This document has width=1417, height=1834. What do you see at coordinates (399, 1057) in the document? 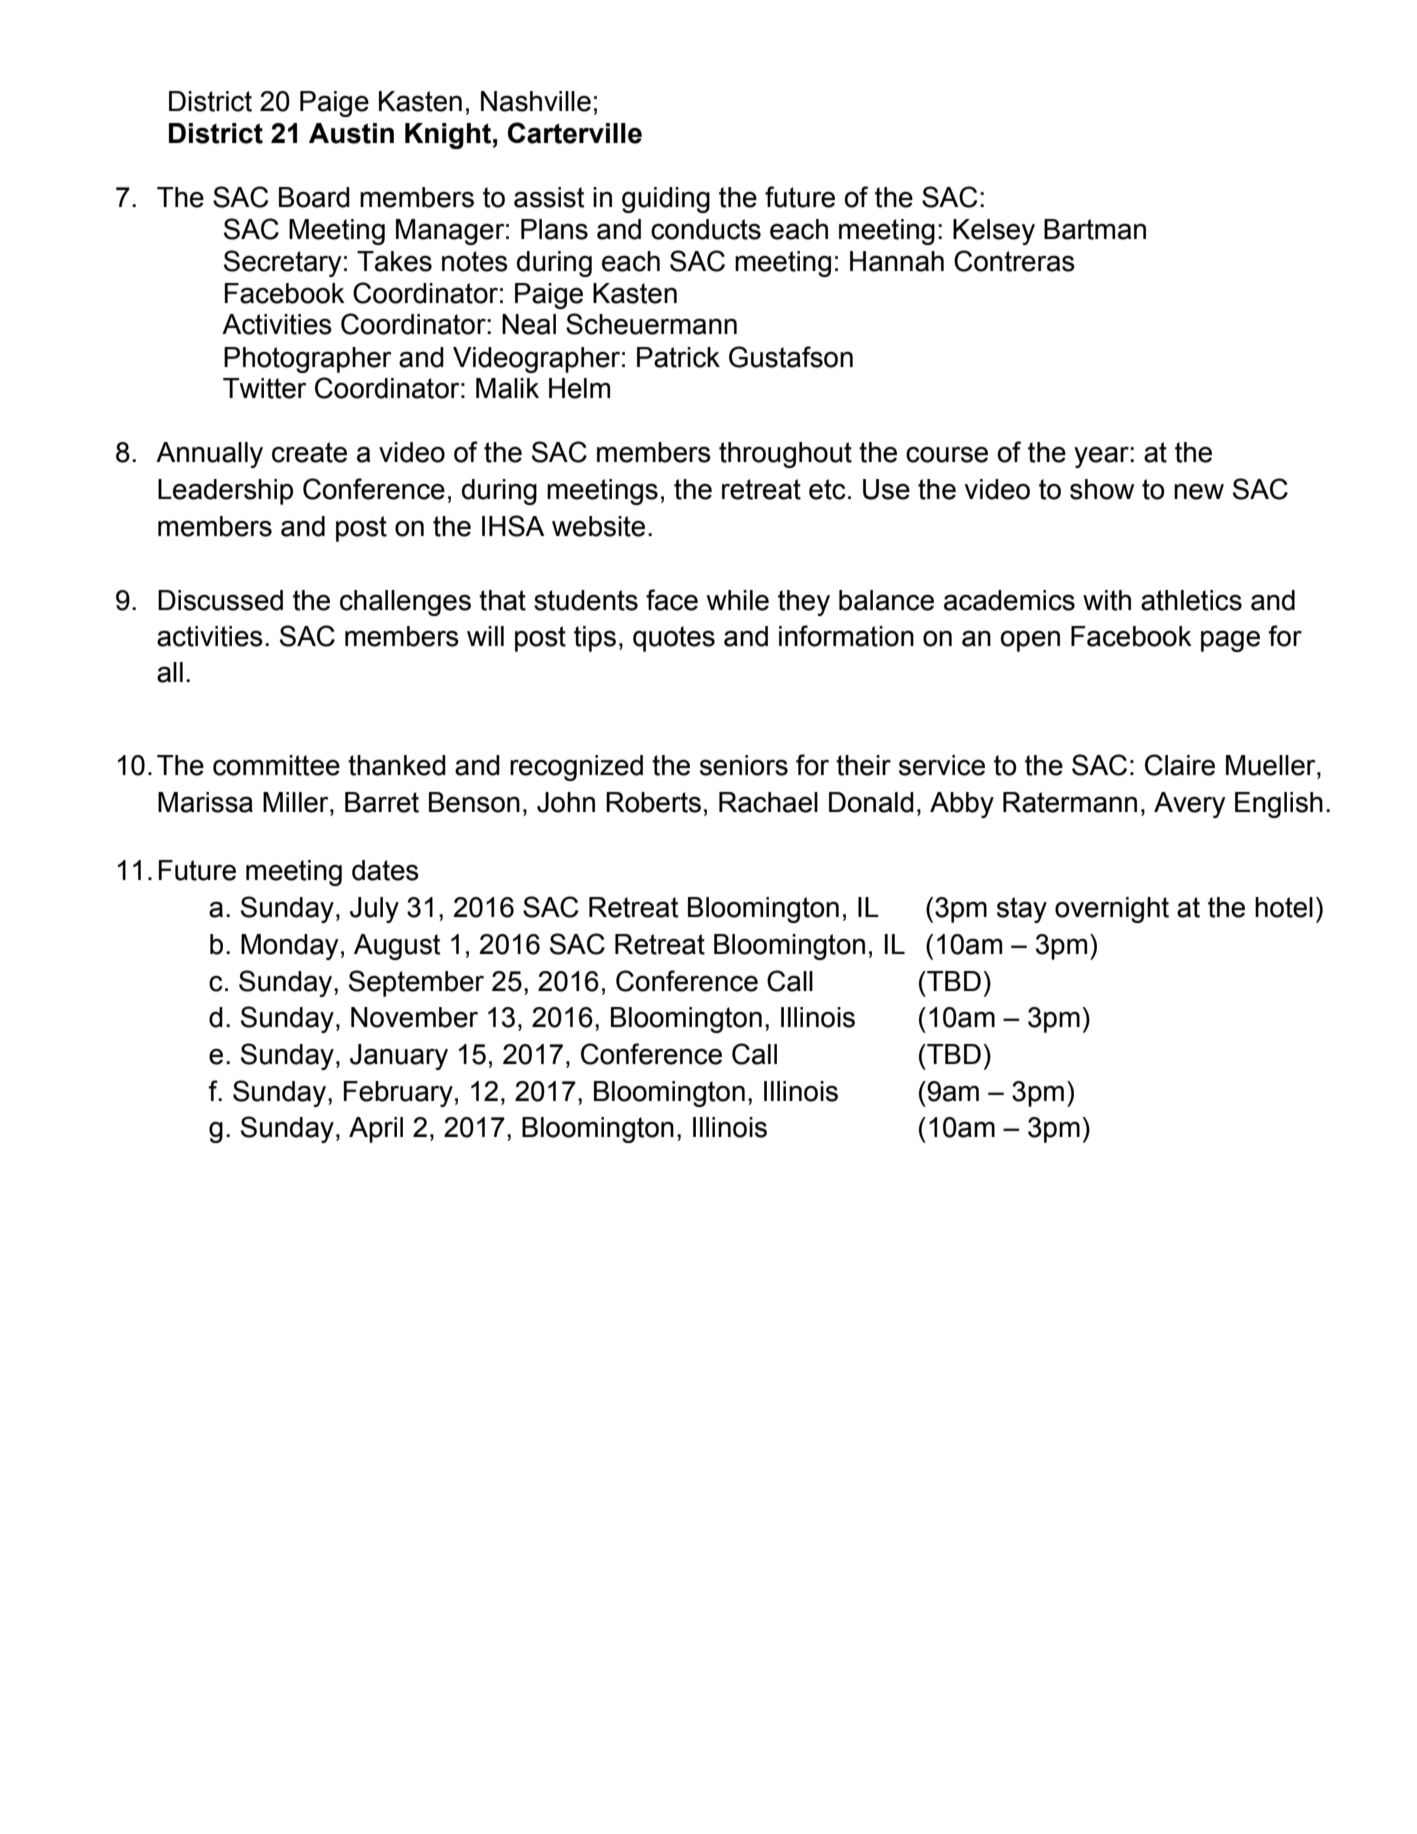
I see `January` at bounding box center [399, 1057].
